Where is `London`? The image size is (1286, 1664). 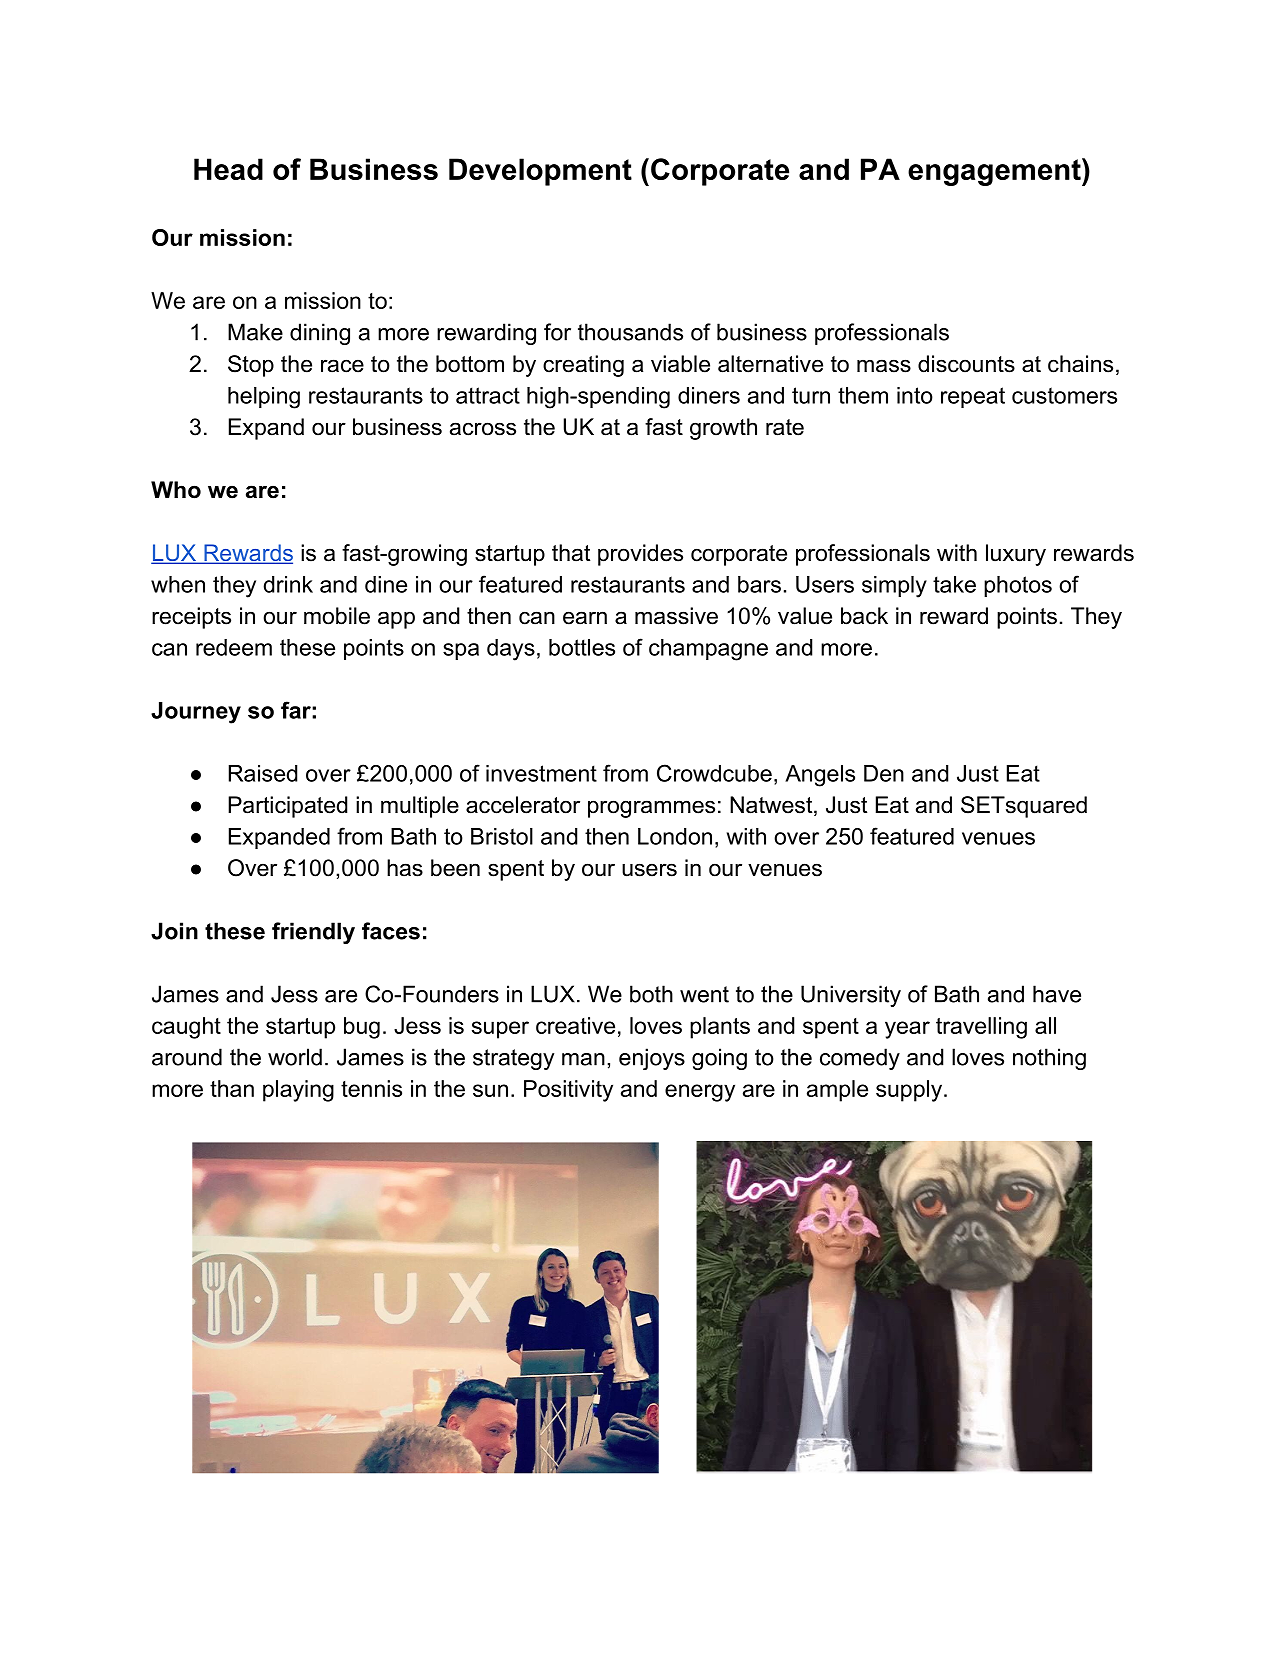
London is located at coordinates (675, 836).
